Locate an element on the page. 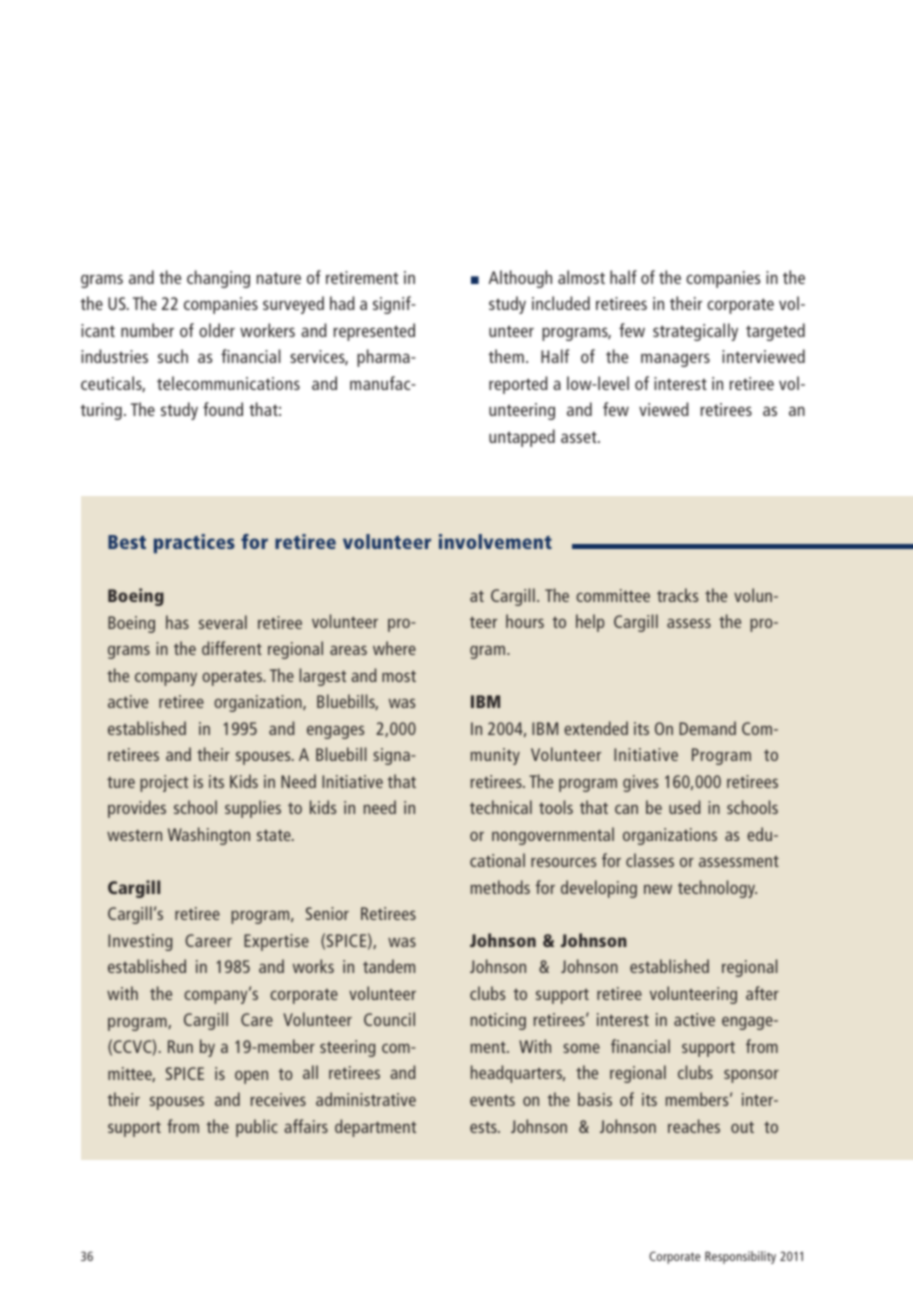 The height and width of the page is (1316, 913). older is located at coordinates (217, 330).
